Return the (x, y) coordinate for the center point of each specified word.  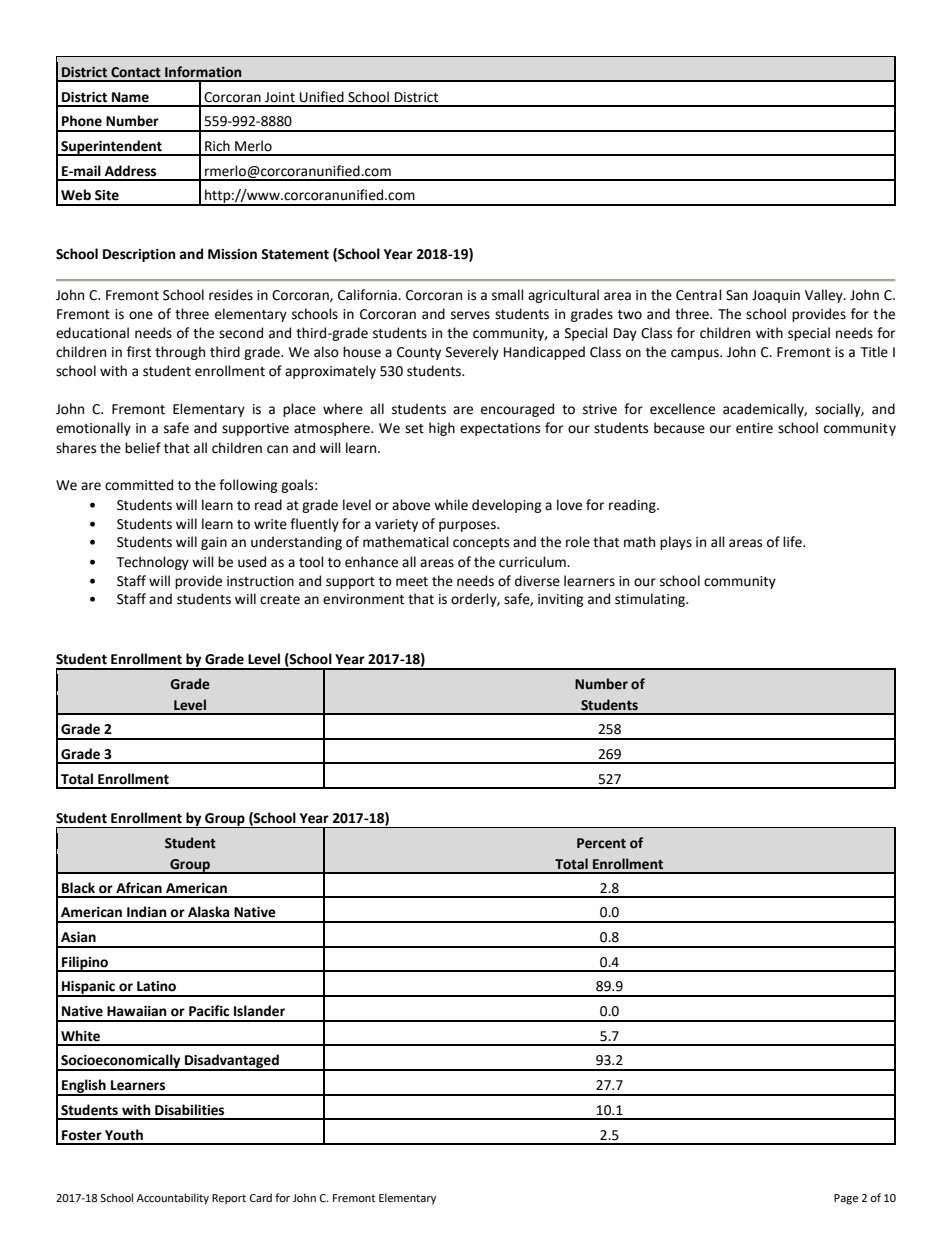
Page (846, 1199)
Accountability (173, 1199)
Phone (82, 121)
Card (261, 1197)
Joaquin (776, 296)
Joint (280, 97)
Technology (152, 563)
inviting (561, 600)
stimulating (651, 600)
